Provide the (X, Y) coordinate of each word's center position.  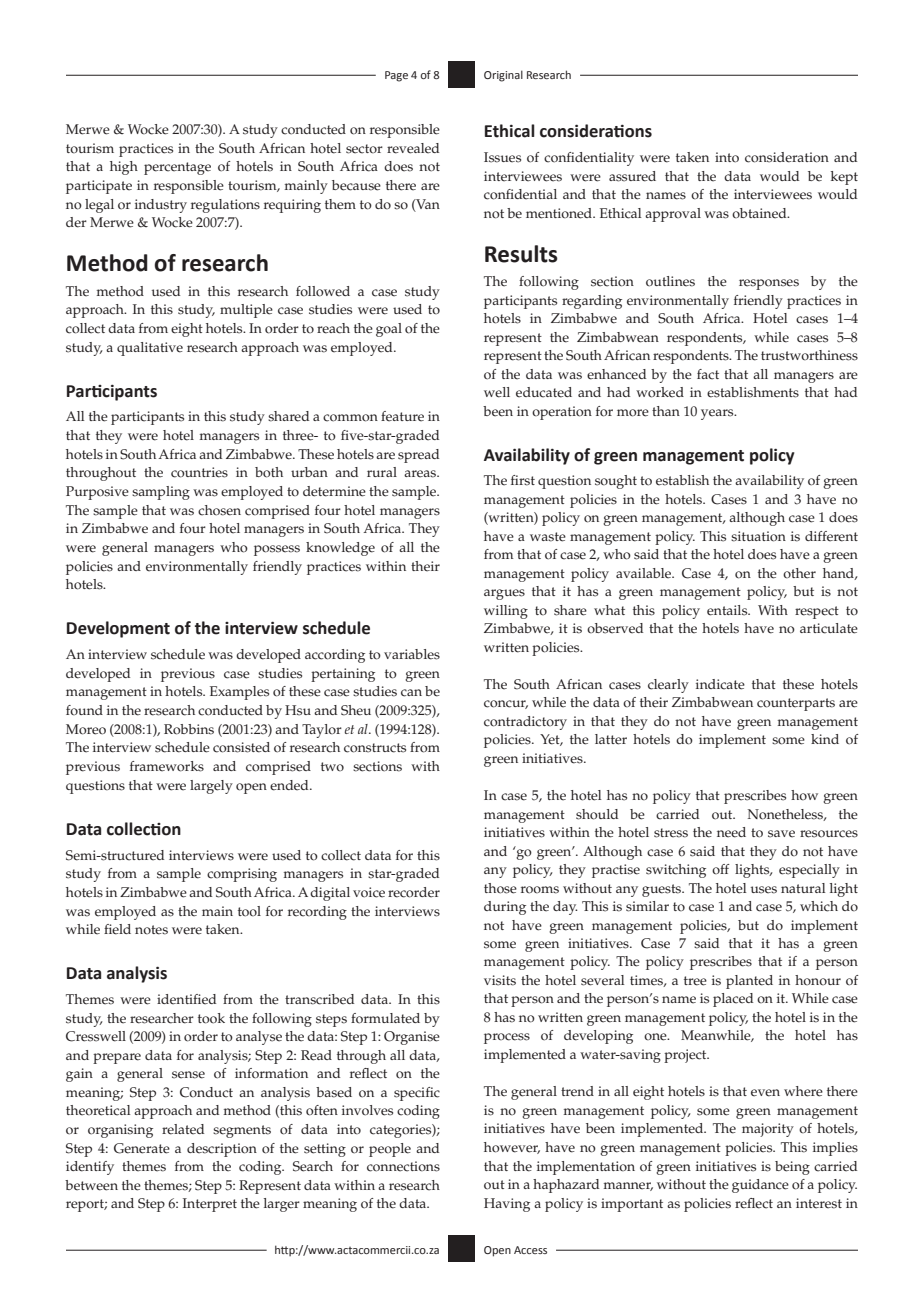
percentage (177, 168)
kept (844, 178)
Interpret (210, 1205)
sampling (161, 493)
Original (503, 76)
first (523, 480)
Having (507, 1205)
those (500, 888)
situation (758, 536)
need (731, 832)
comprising (242, 875)
